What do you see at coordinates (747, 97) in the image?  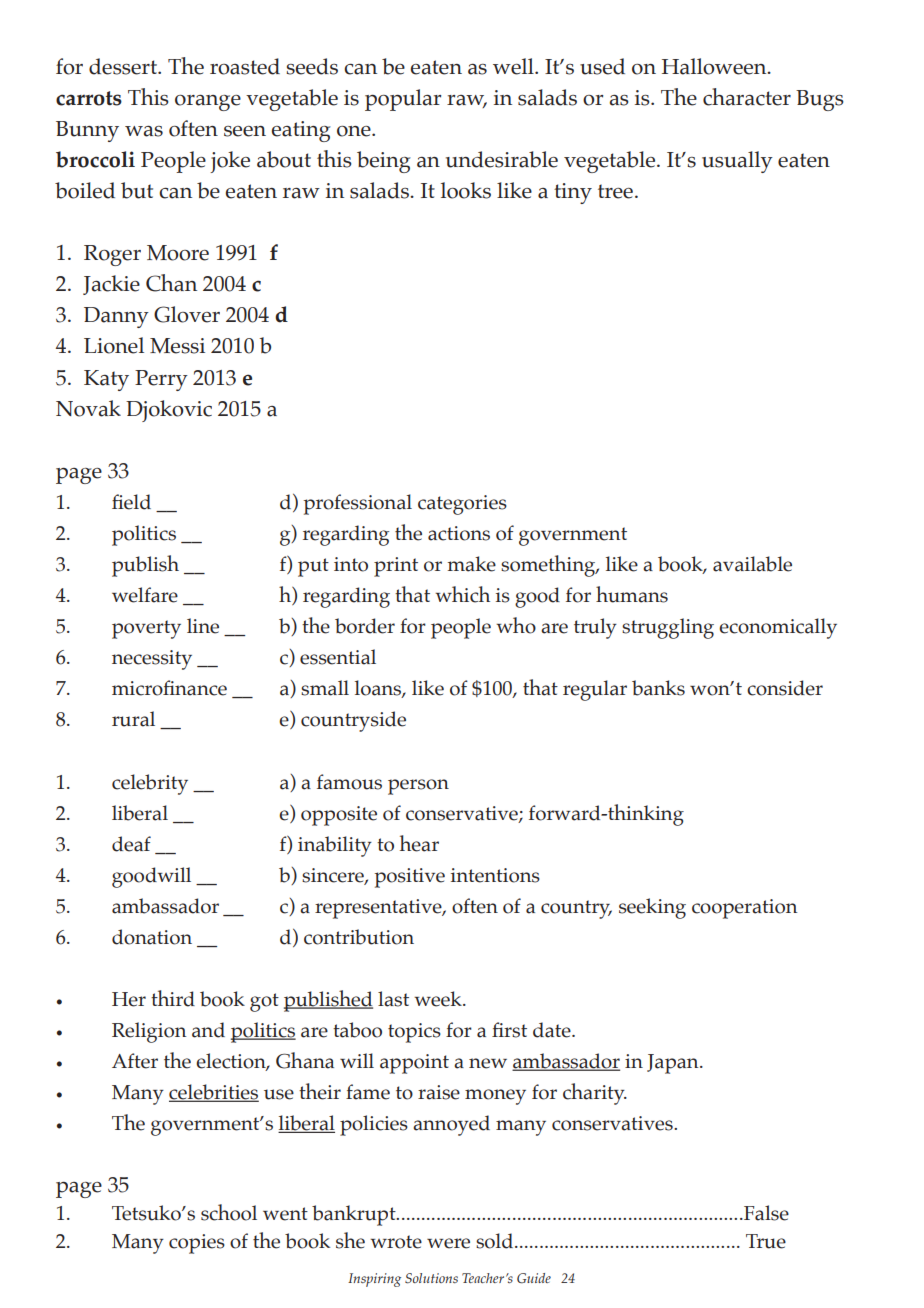 I see `character` at bounding box center [747, 97].
